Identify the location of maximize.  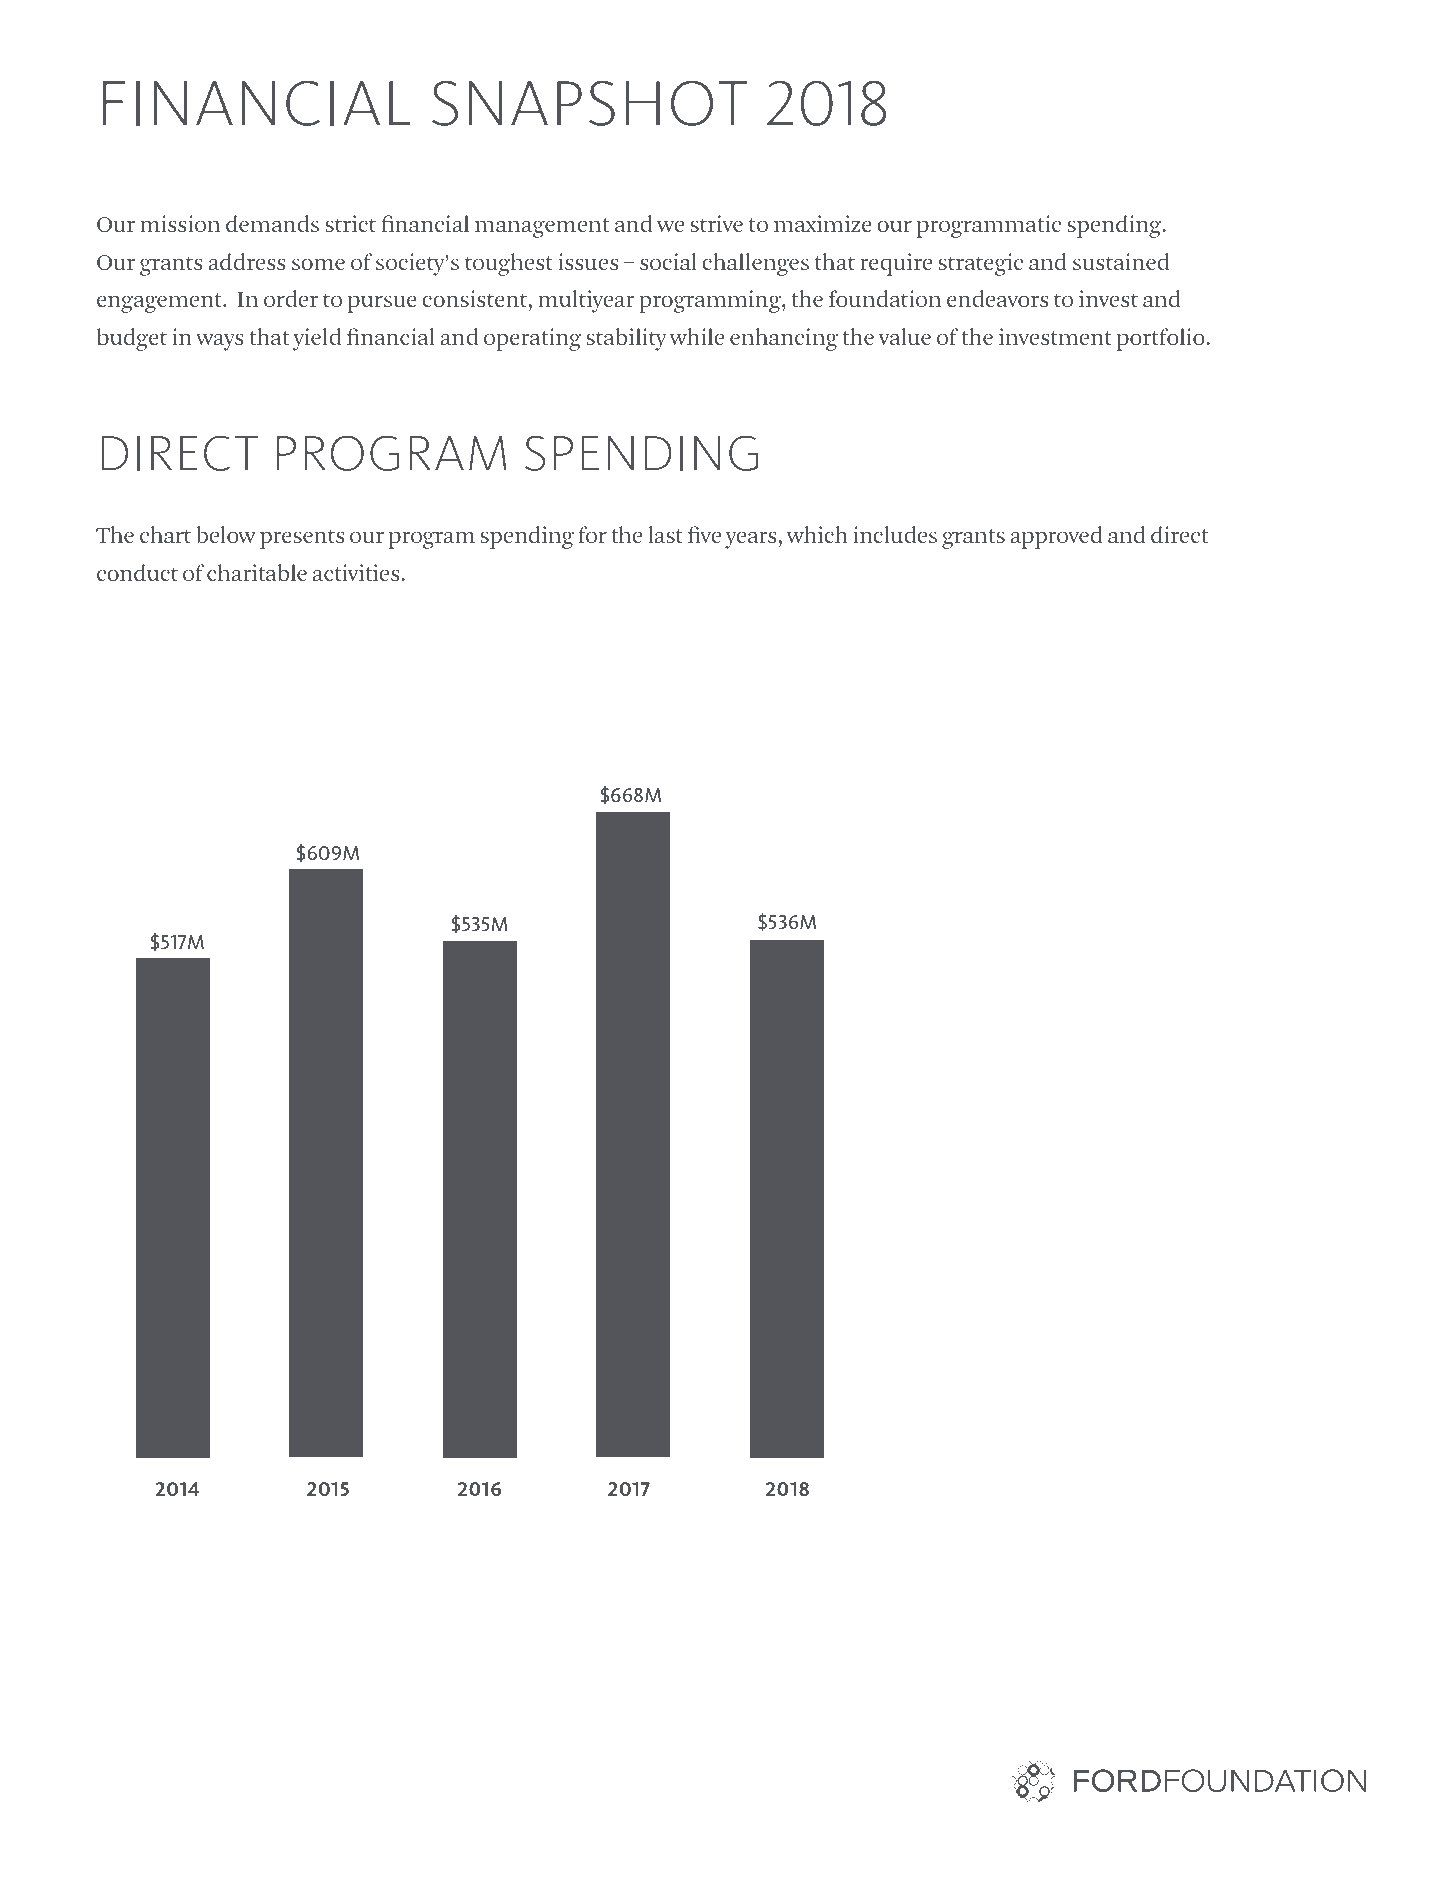
(823, 223).
